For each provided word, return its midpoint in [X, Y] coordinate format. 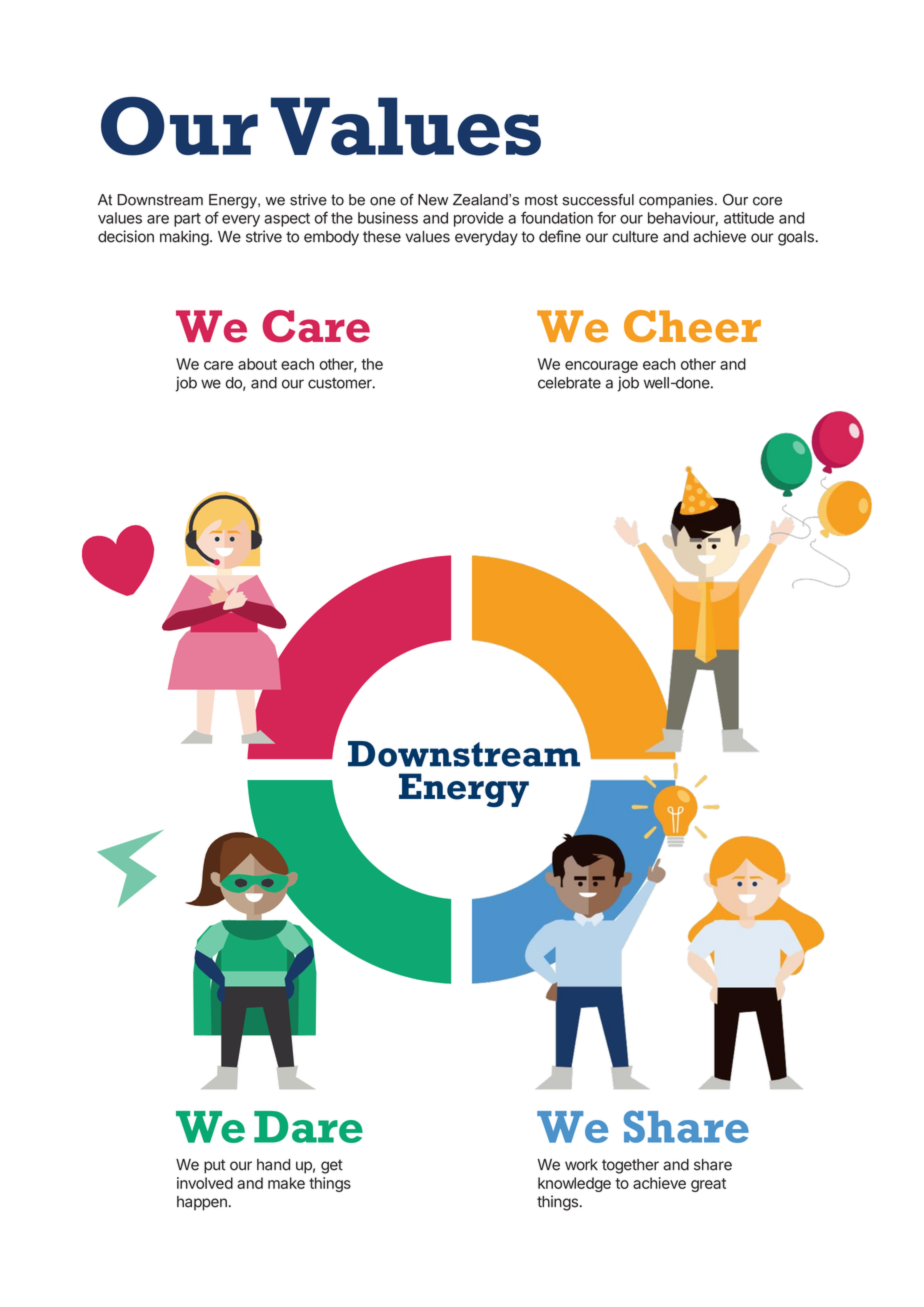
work [581, 1165]
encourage [601, 367]
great [708, 1185]
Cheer [692, 326]
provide [479, 219]
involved [205, 1183]
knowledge [574, 1184]
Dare [308, 1127]
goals [797, 238]
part [187, 220]
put [215, 1166]
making [184, 238]
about [257, 364]
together [630, 1166]
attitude [749, 218]
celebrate [569, 383]
